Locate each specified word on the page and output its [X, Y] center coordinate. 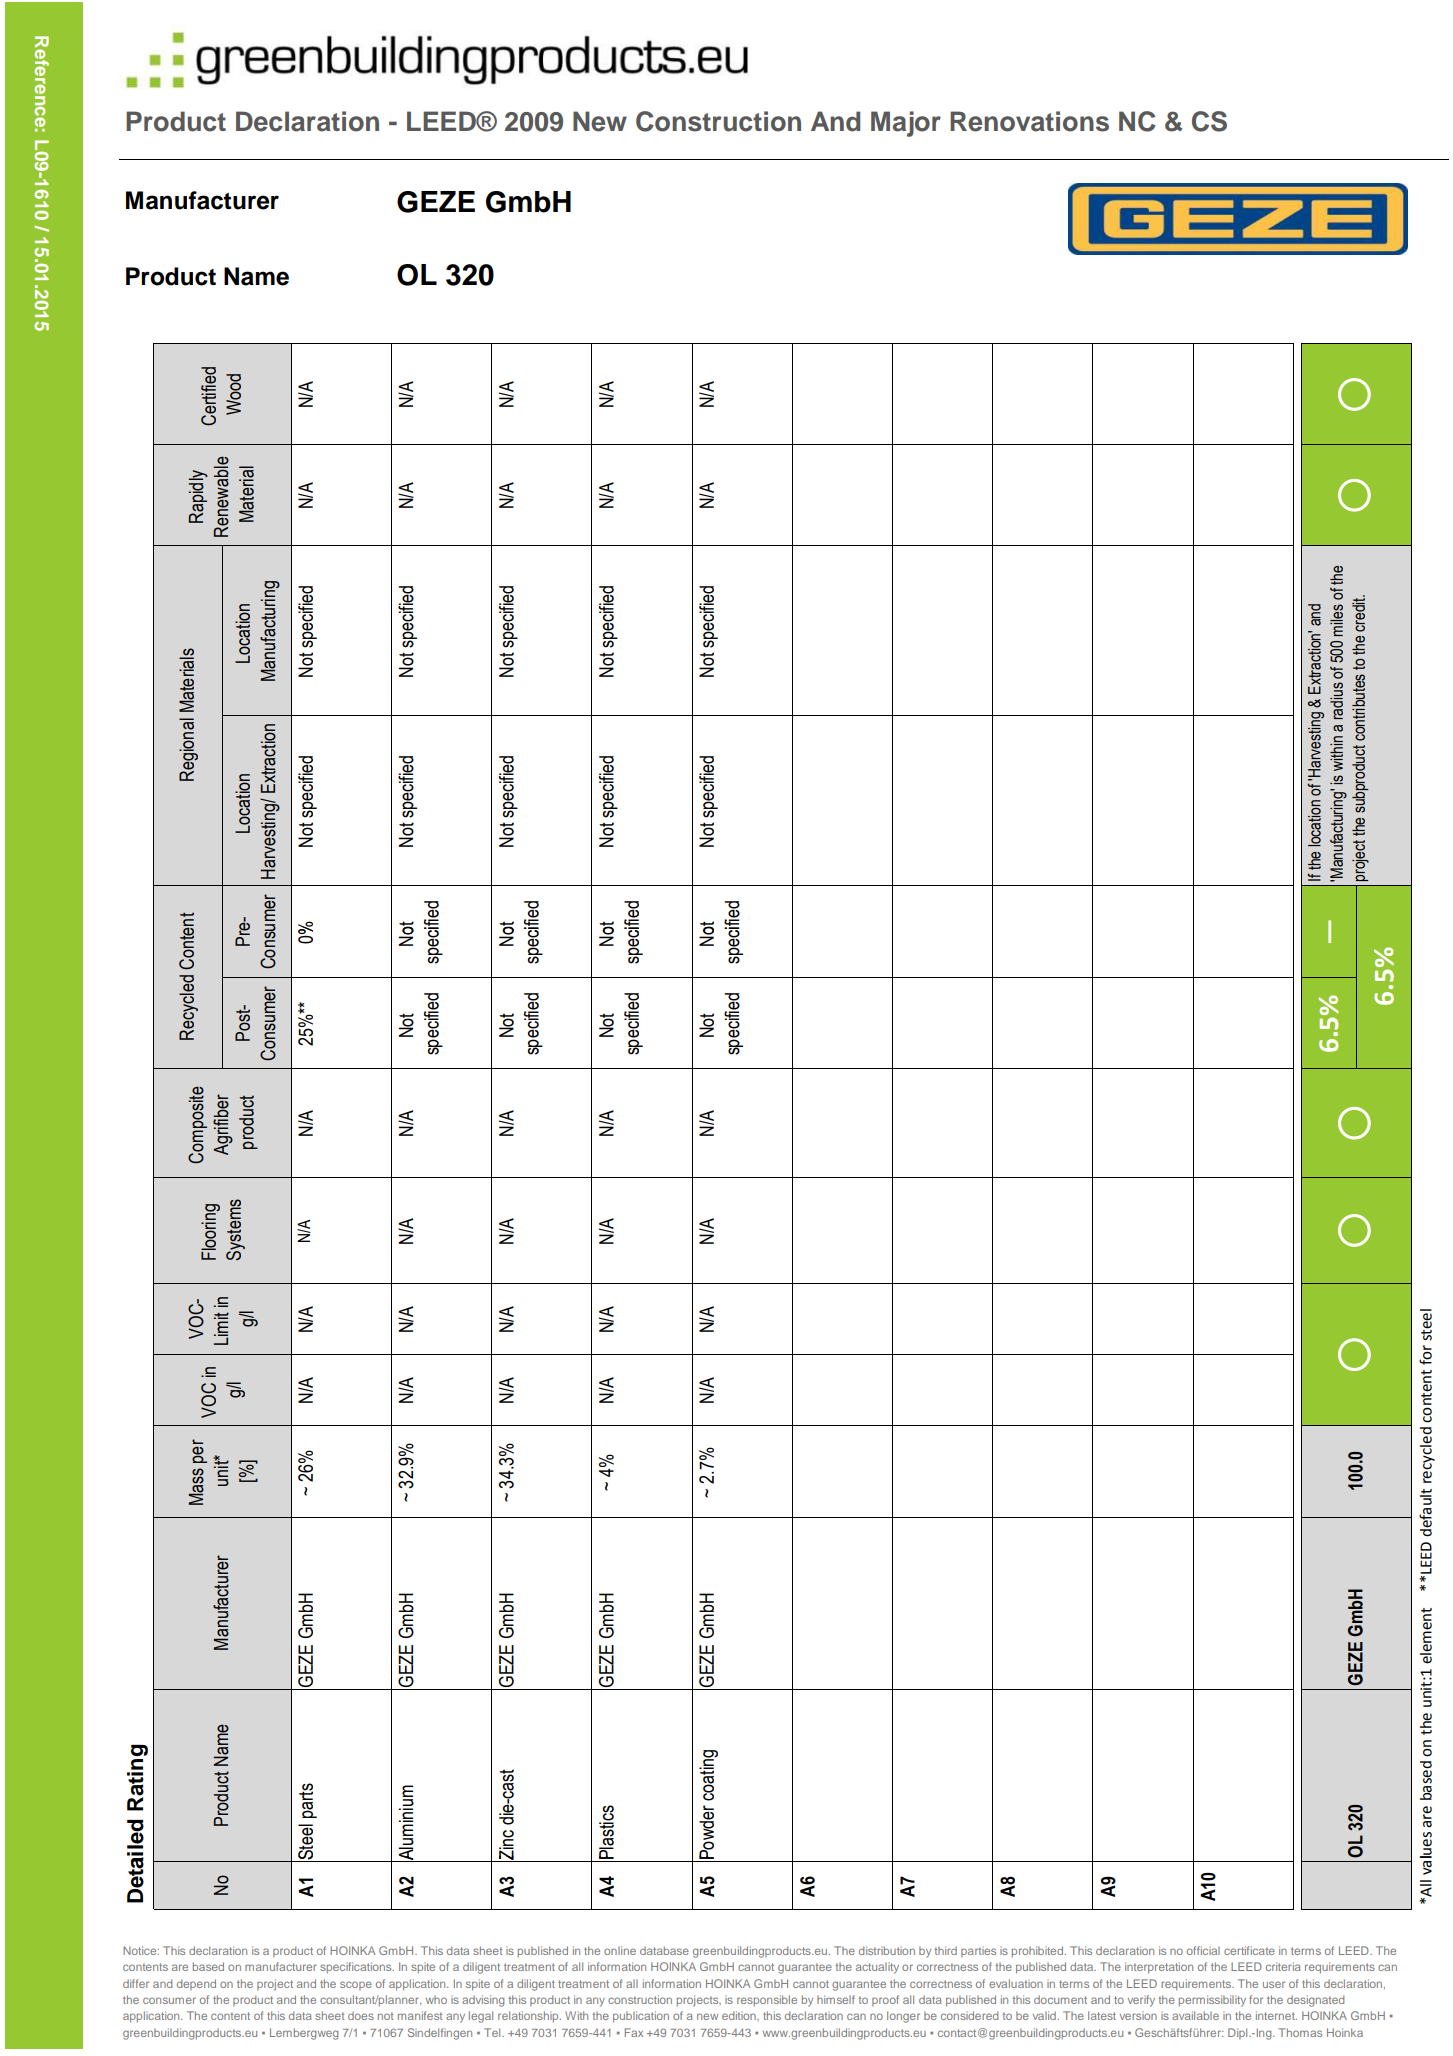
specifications [357, 1967]
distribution [887, 1950]
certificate [1249, 1950]
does [361, 2015]
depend [196, 1984]
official [1203, 1950]
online [620, 1950]
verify [1141, 2001]
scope [356, 1985]
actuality [877, 1968]
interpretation [1159, 1968]
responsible [767, 2000]
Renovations [1029, 121]
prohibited [1037, 1951]
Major [906, 124]
